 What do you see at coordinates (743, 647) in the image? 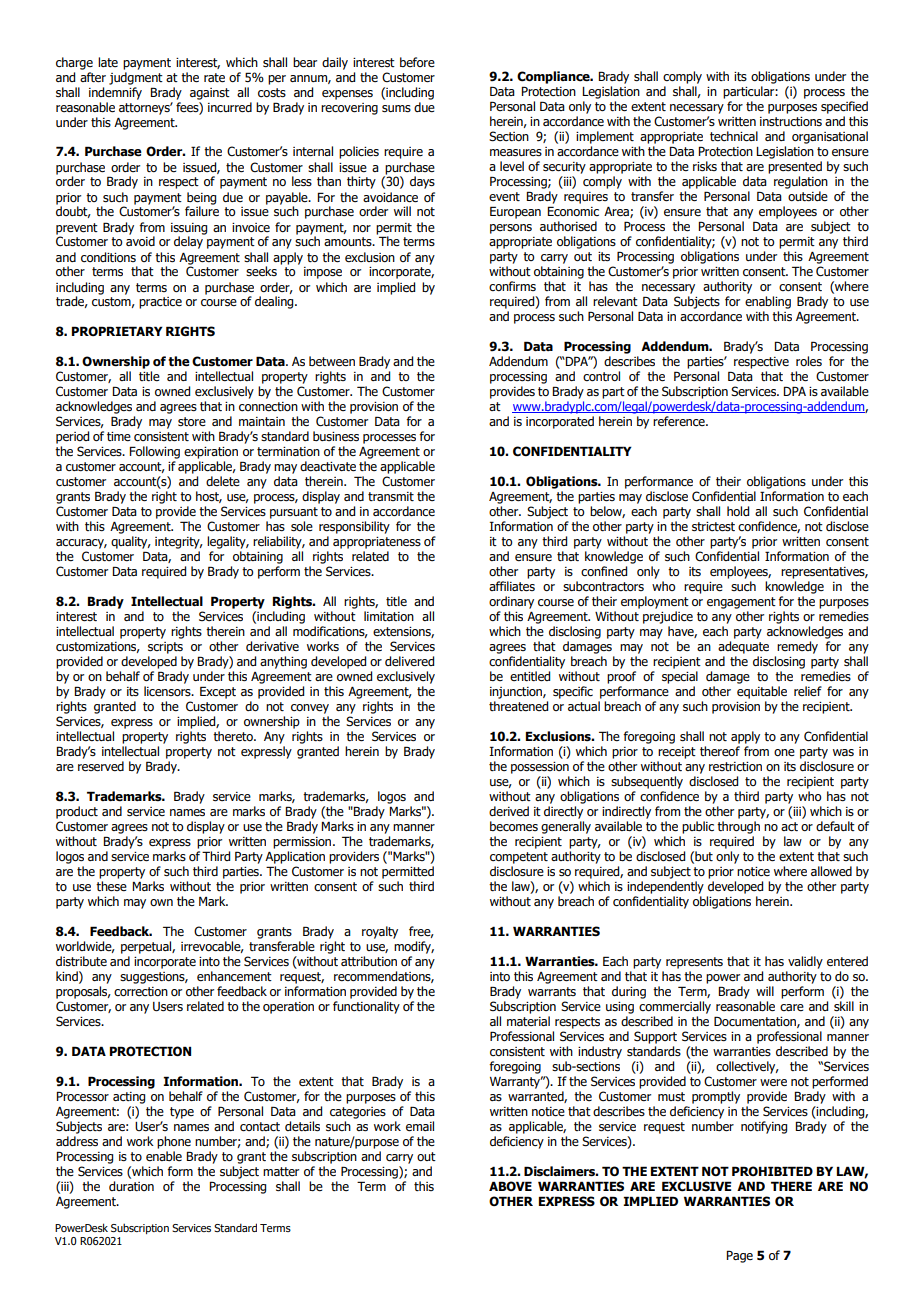
I see `adequate` at bounding box center [743, 647].
